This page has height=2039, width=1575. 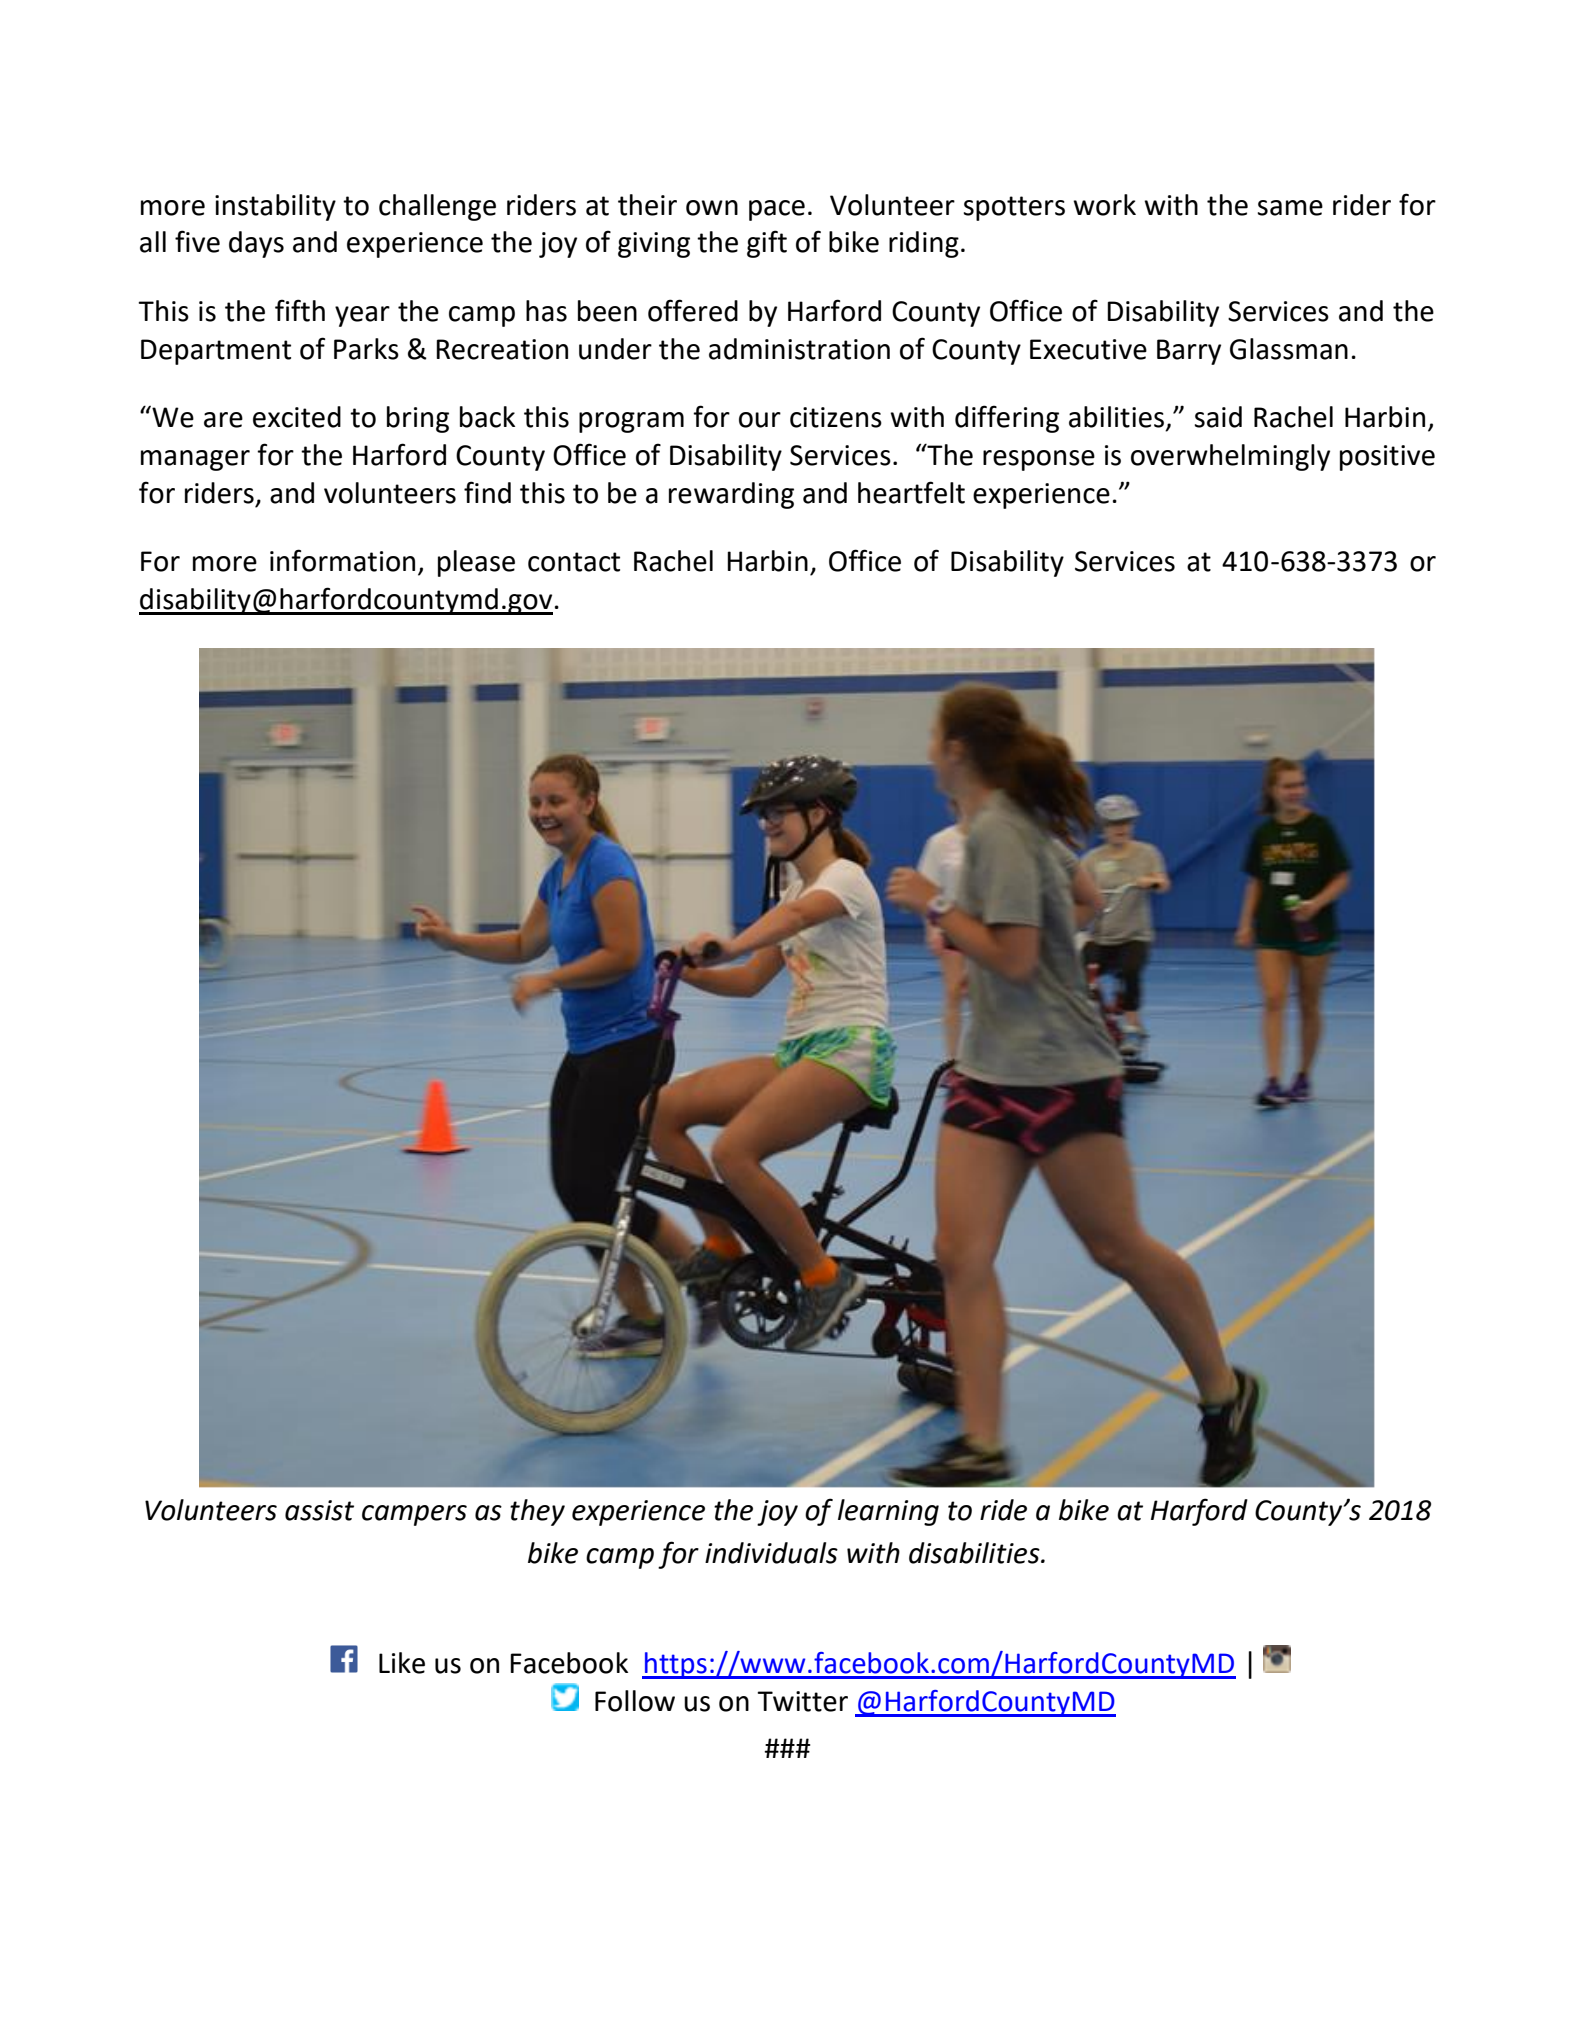 I want to click on individuals, so click(x=771, y=1553).
